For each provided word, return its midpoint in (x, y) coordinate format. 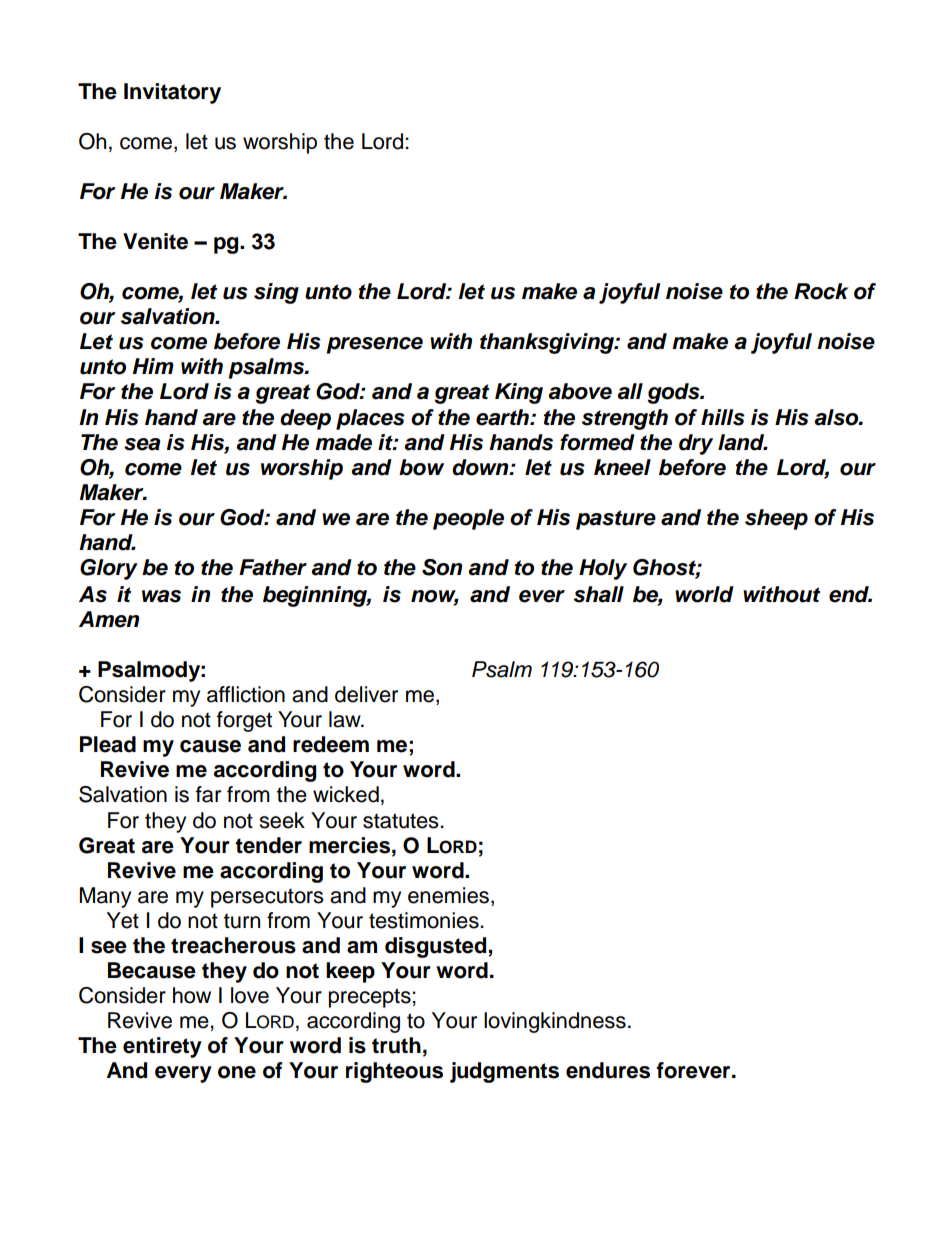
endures (608, 1070)
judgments (504, 1072)
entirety (162, 1047)
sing (276, 293)
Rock (821, 291)
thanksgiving (548, 343)
